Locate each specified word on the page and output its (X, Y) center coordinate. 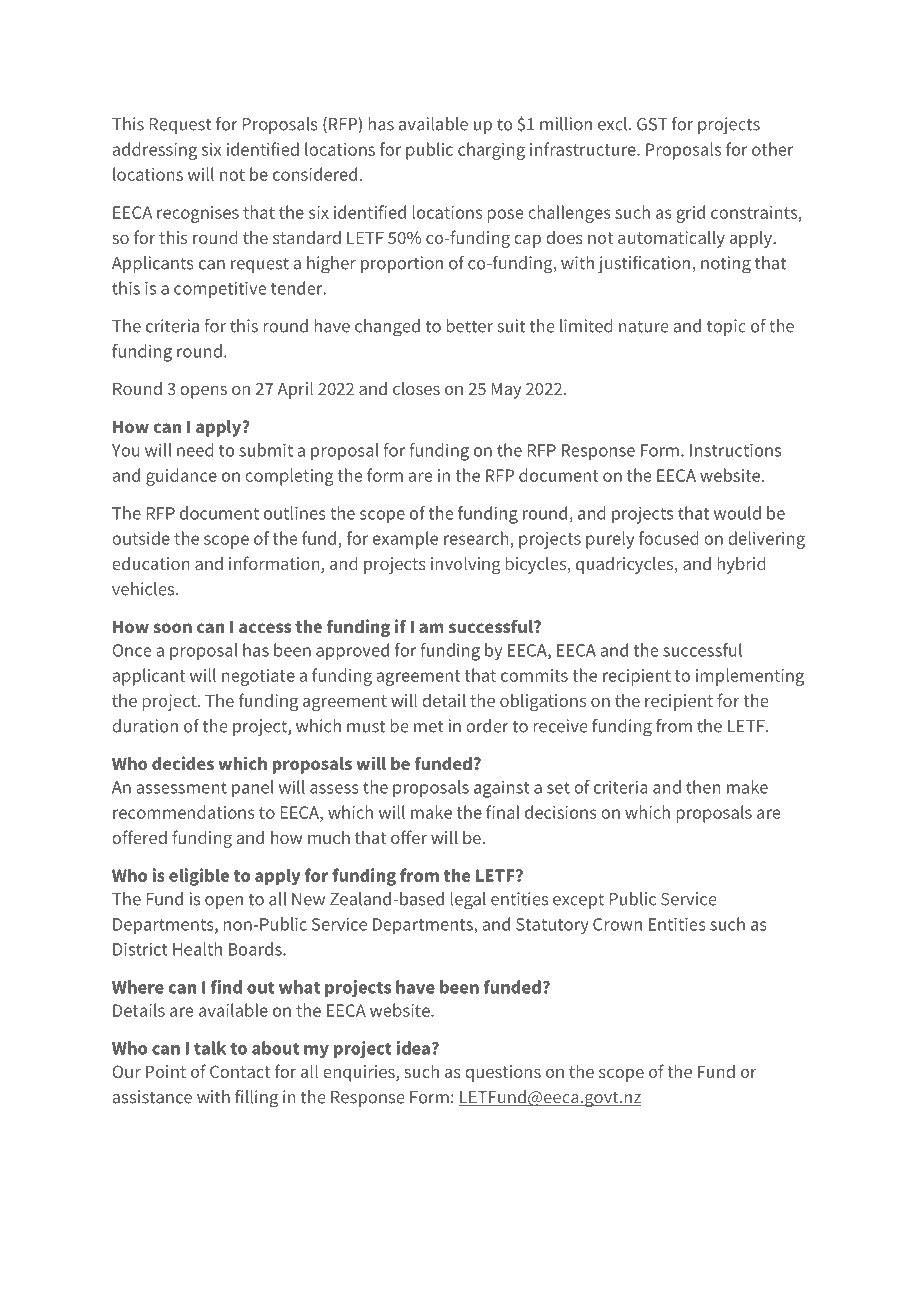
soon (172, 628)
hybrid (742, 565)
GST (652, 124)
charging (491, 151)
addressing (155, 151)
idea (413, 1048)
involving (466, 565)
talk (210, 1048)
